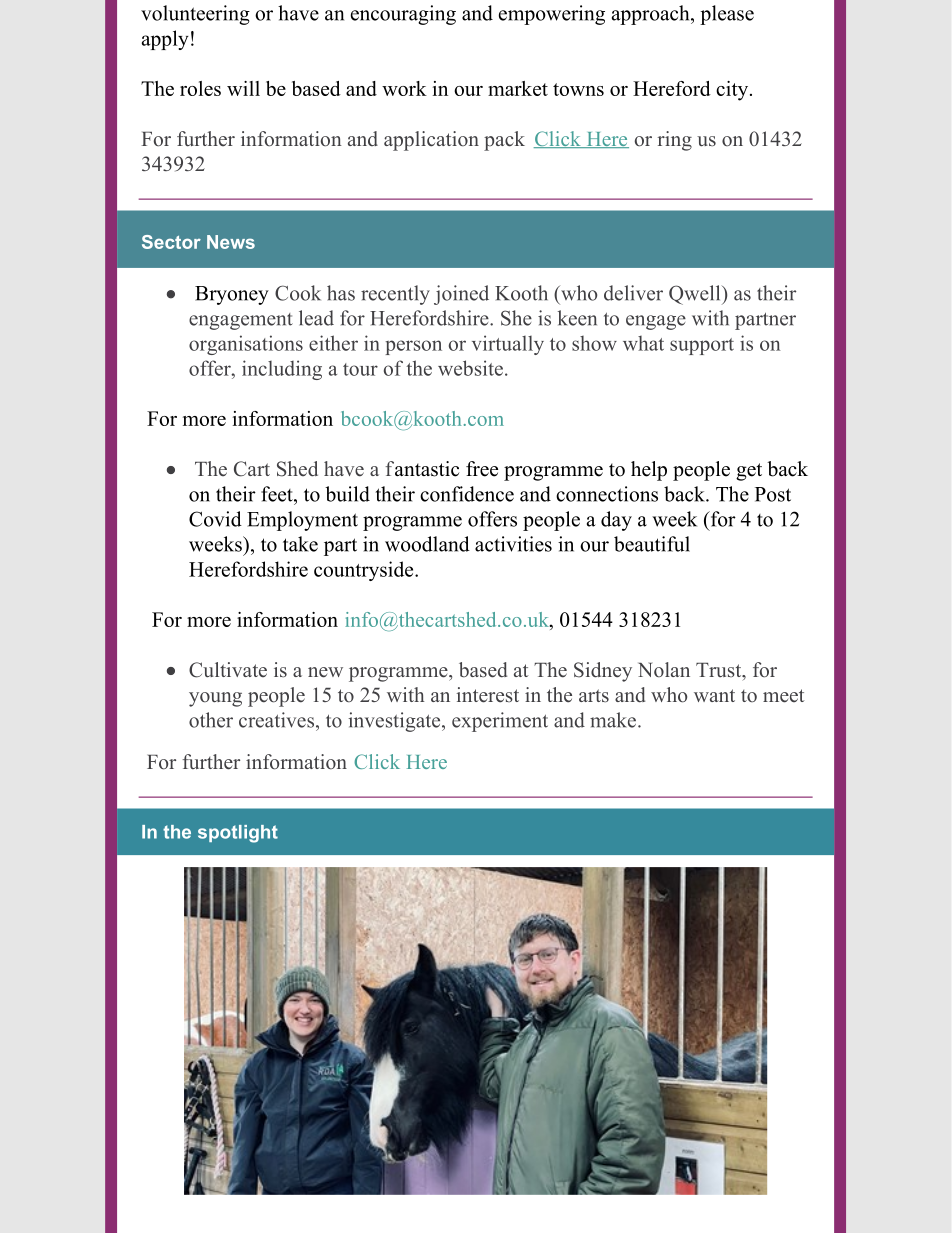 The height and width of the screenshot is (1233, 952). Describe the element at coordinates (482, 469) in the screenshot. I see `free` at that location.
